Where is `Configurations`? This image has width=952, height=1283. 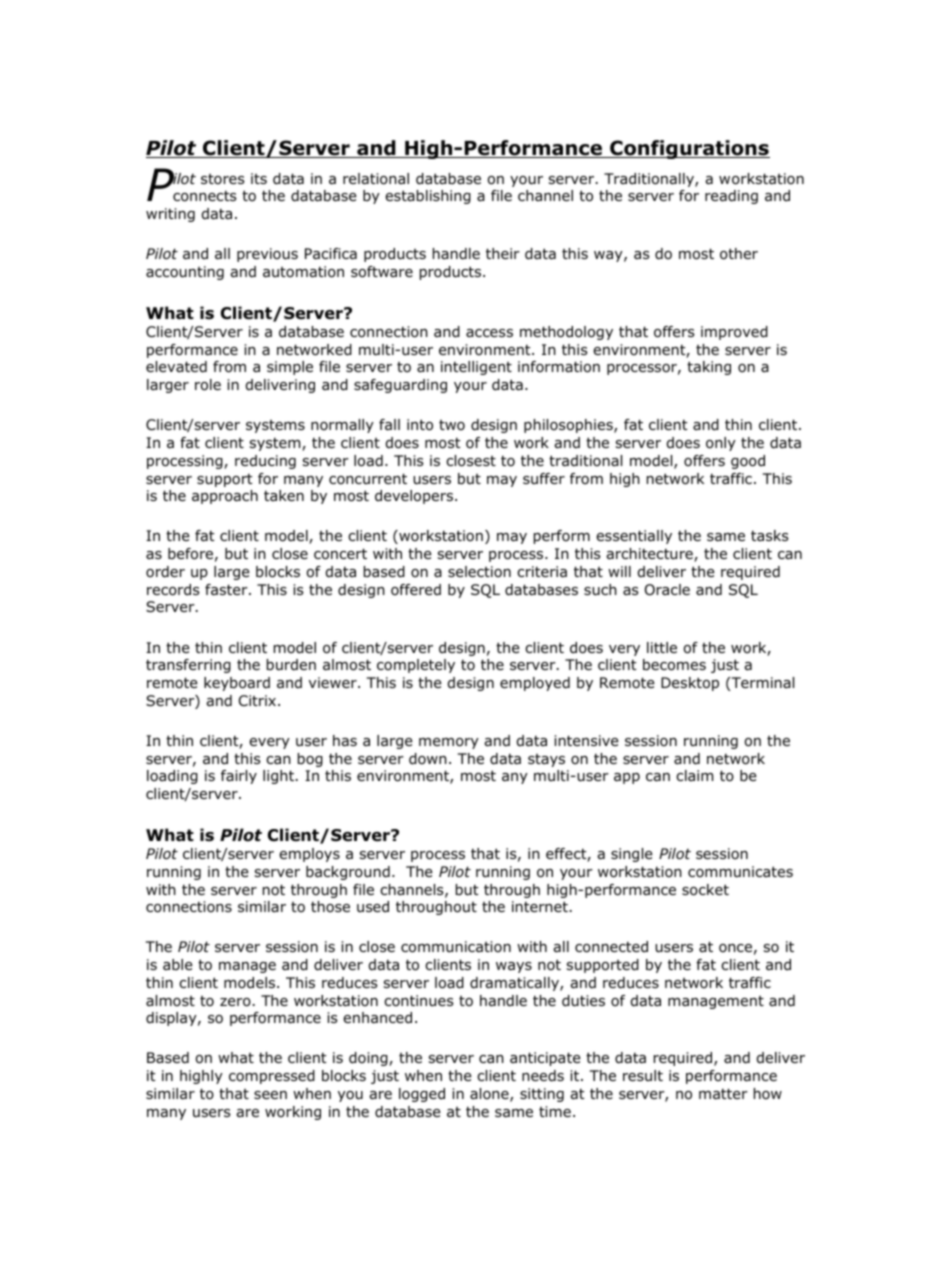
Configurations is located at coordinates (689, 149).
